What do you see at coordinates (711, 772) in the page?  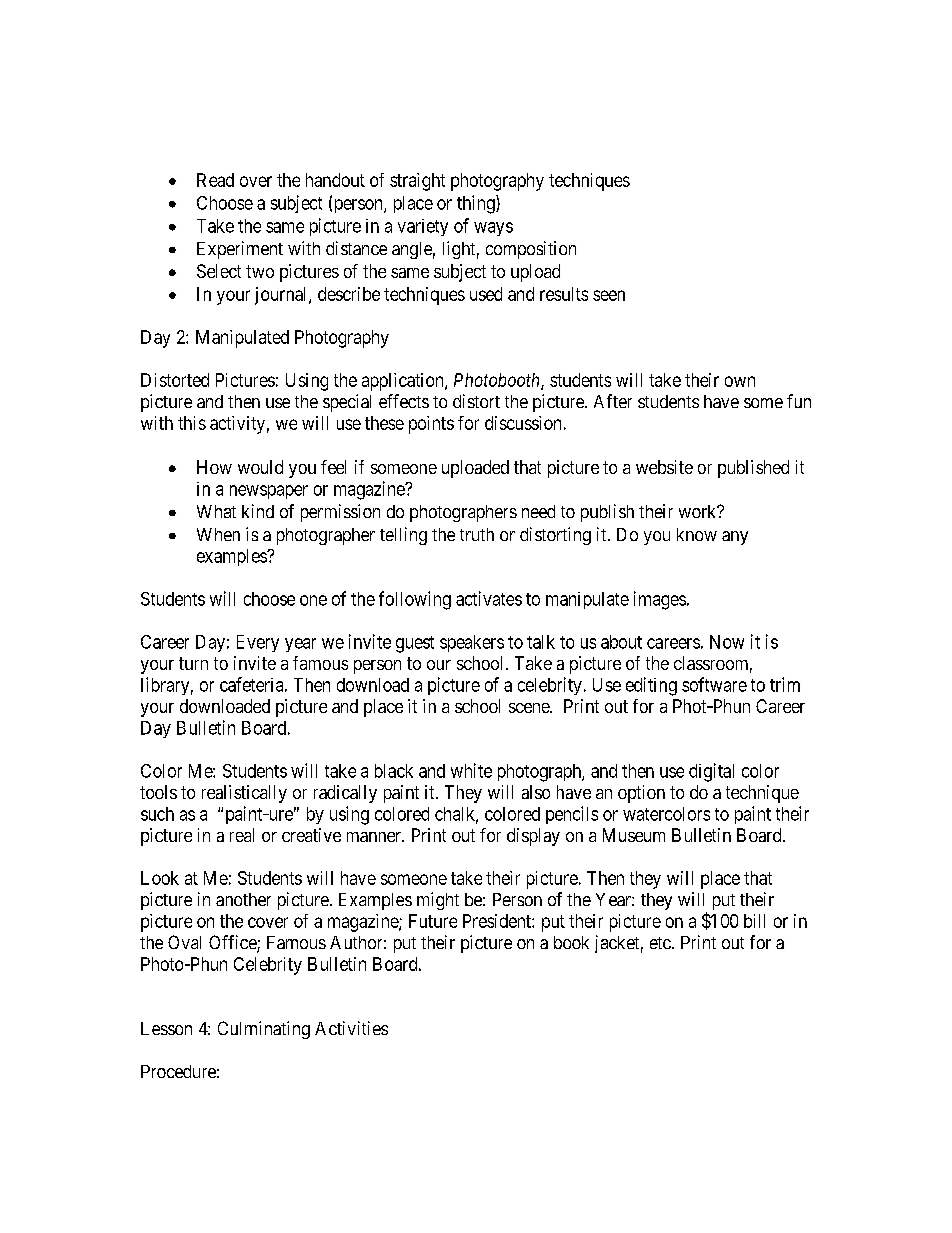 I see `digital` at bounding box center [711, 772].
